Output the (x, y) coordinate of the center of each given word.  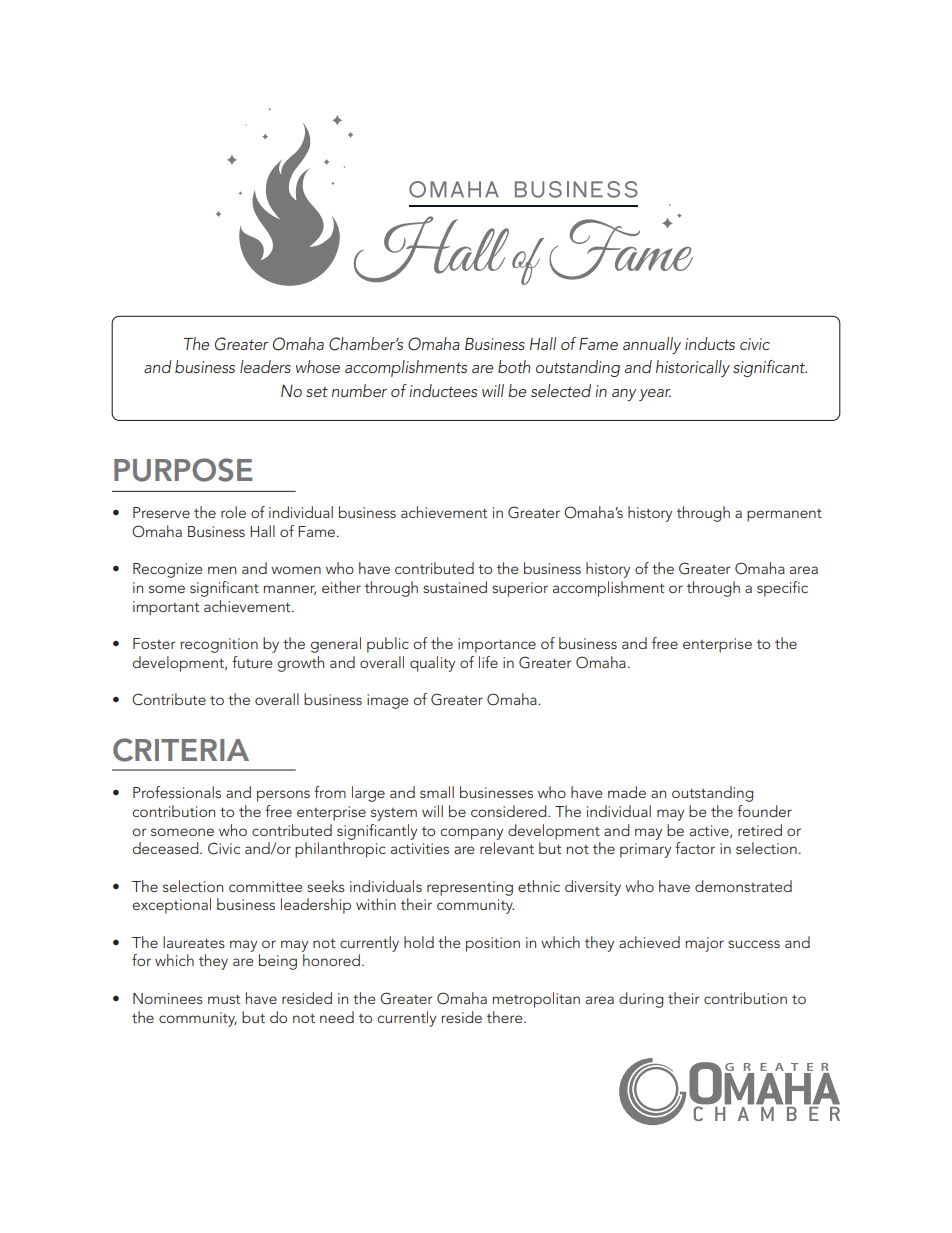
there (506, 1017)
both (514, 366)
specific (782, 589)
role (233, 512)
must (224, 999)
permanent (784, 515)
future (252, 662)
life (488, 662)
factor (695, 848)
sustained (455, 587)
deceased (166, 848)
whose (318, 366)
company (471, 834)
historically (693, 368)
